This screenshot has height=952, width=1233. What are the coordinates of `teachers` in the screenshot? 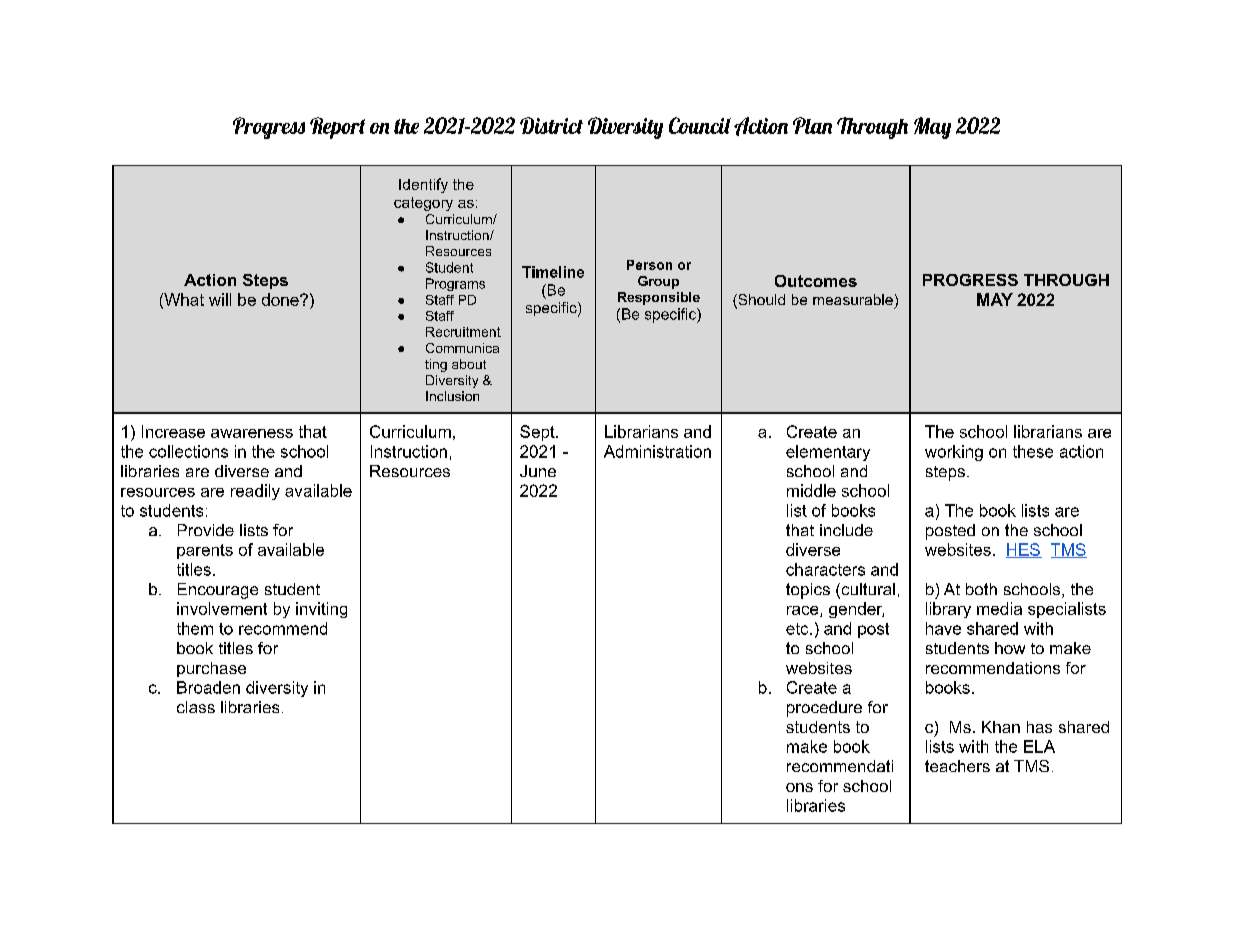 It's located at (957, 766).
